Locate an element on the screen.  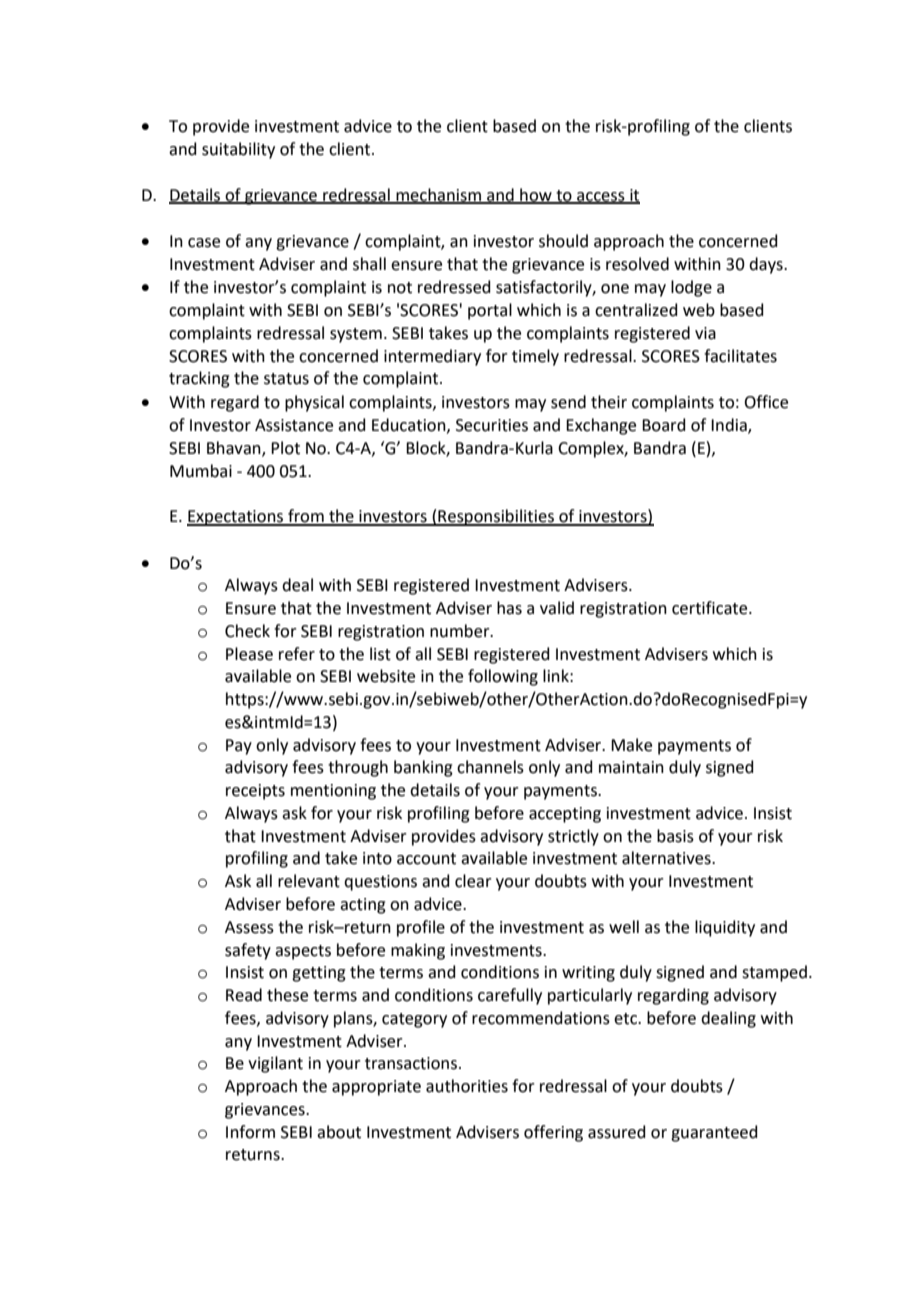
certificate is located at coordinates (711, 608).
